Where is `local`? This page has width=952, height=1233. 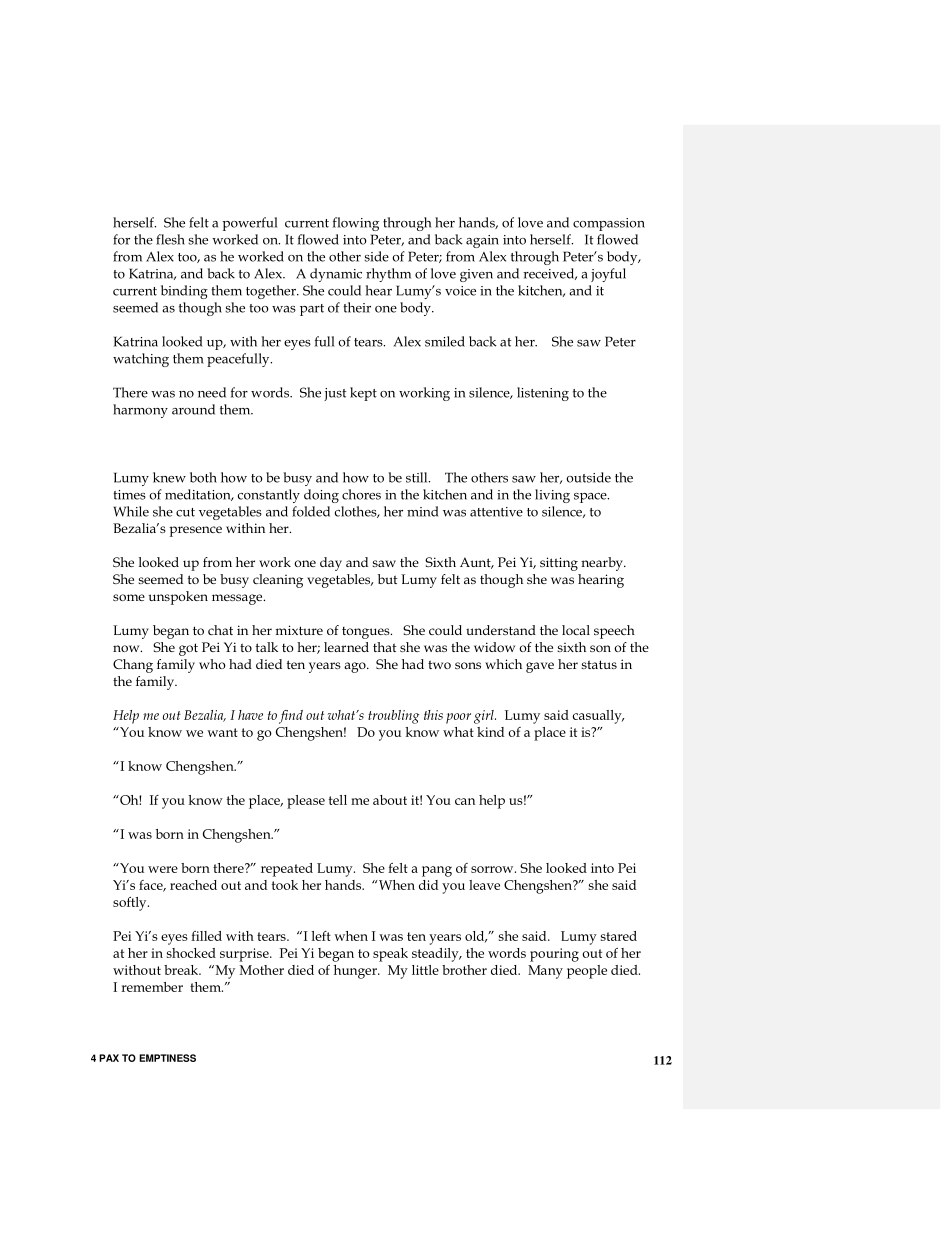 local is located at coordinates (576, 630).
